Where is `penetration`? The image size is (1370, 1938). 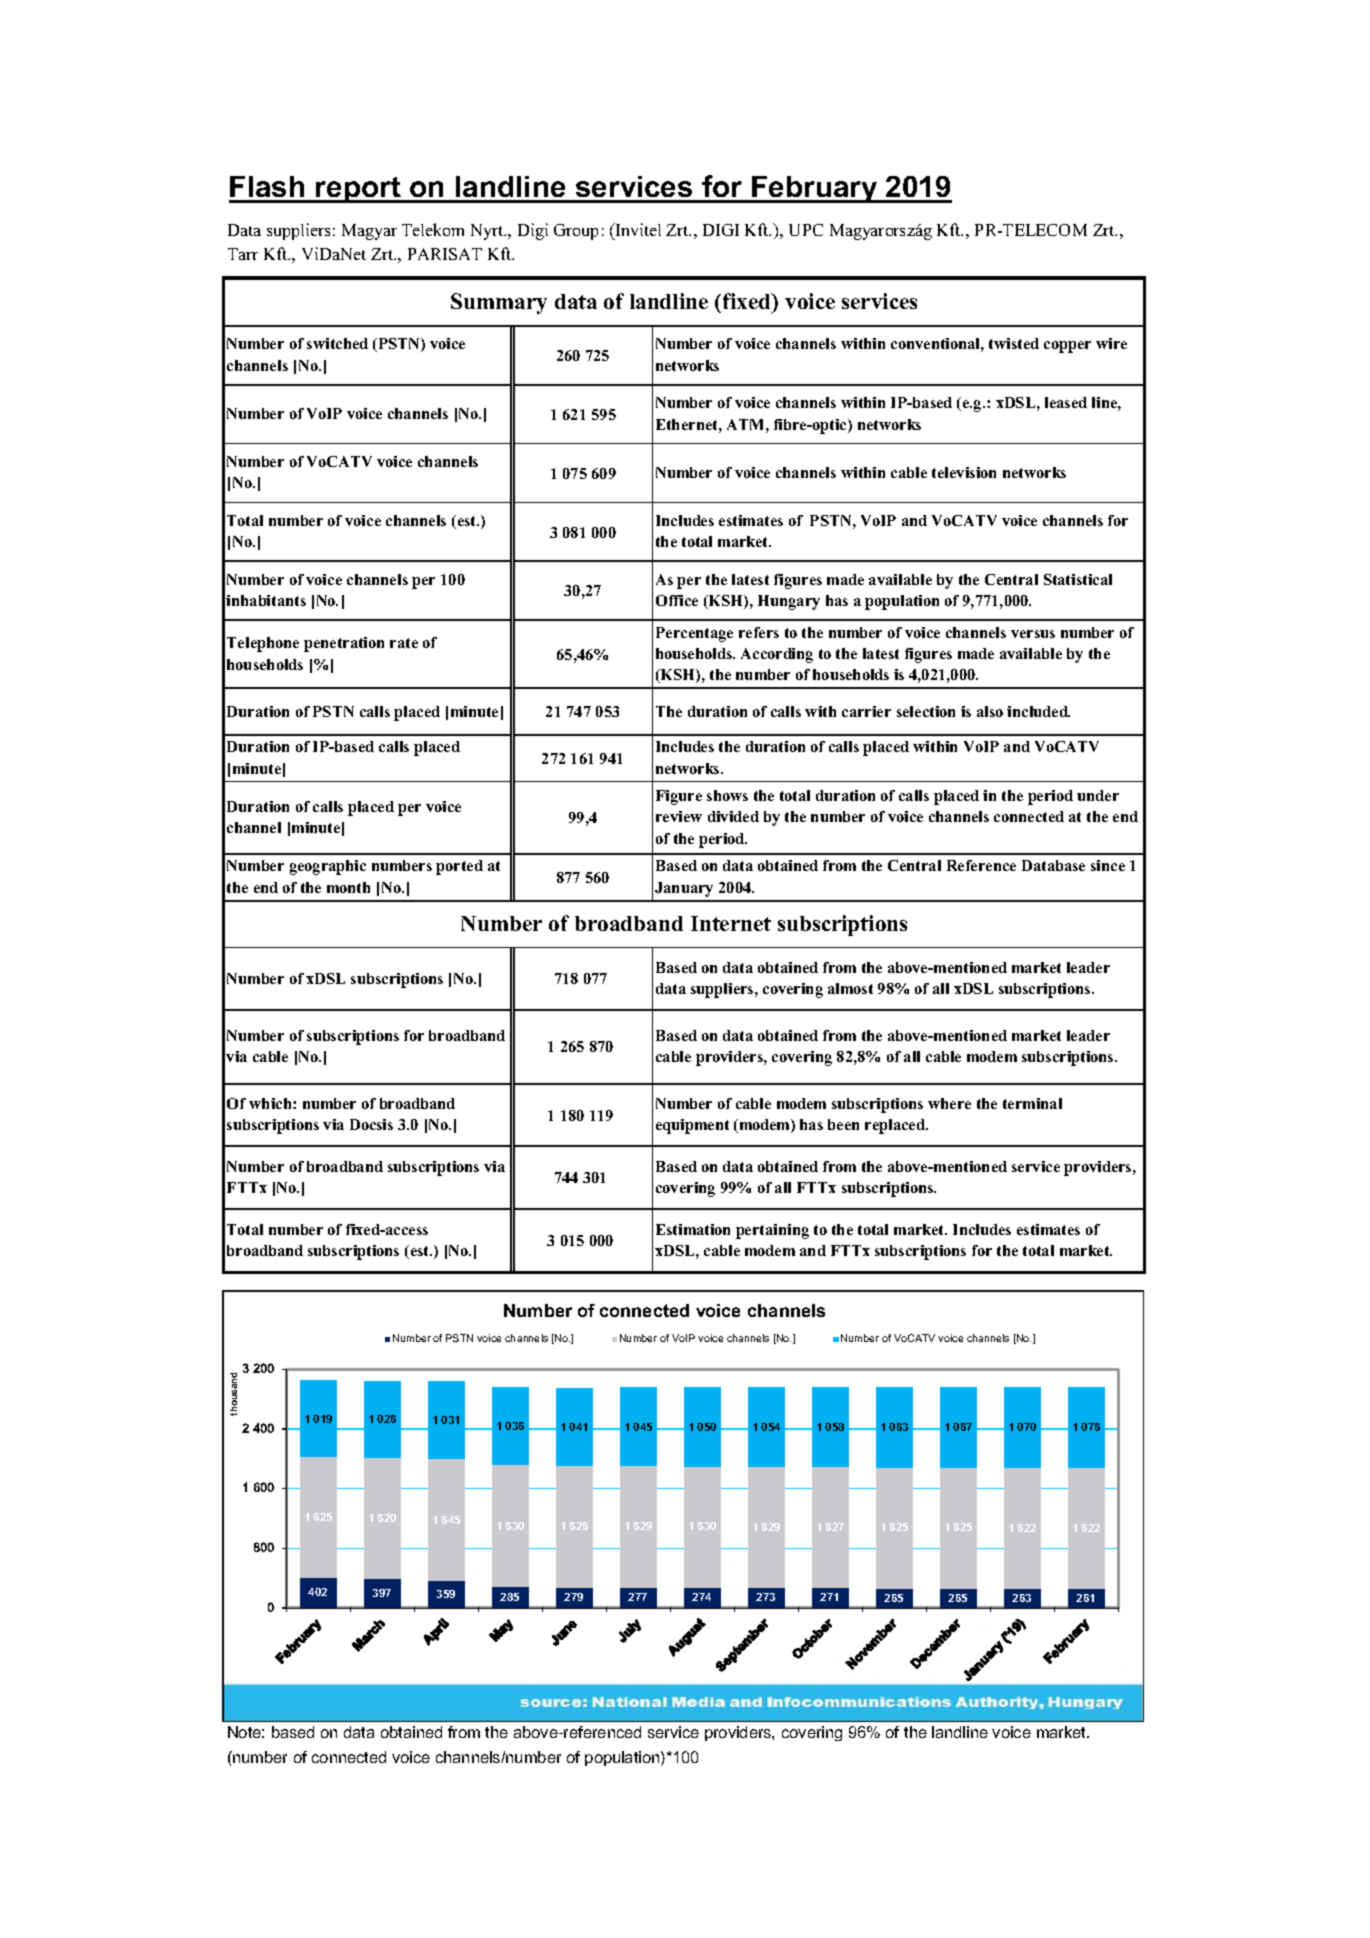 penetration is located at coordinates (344, 644).
